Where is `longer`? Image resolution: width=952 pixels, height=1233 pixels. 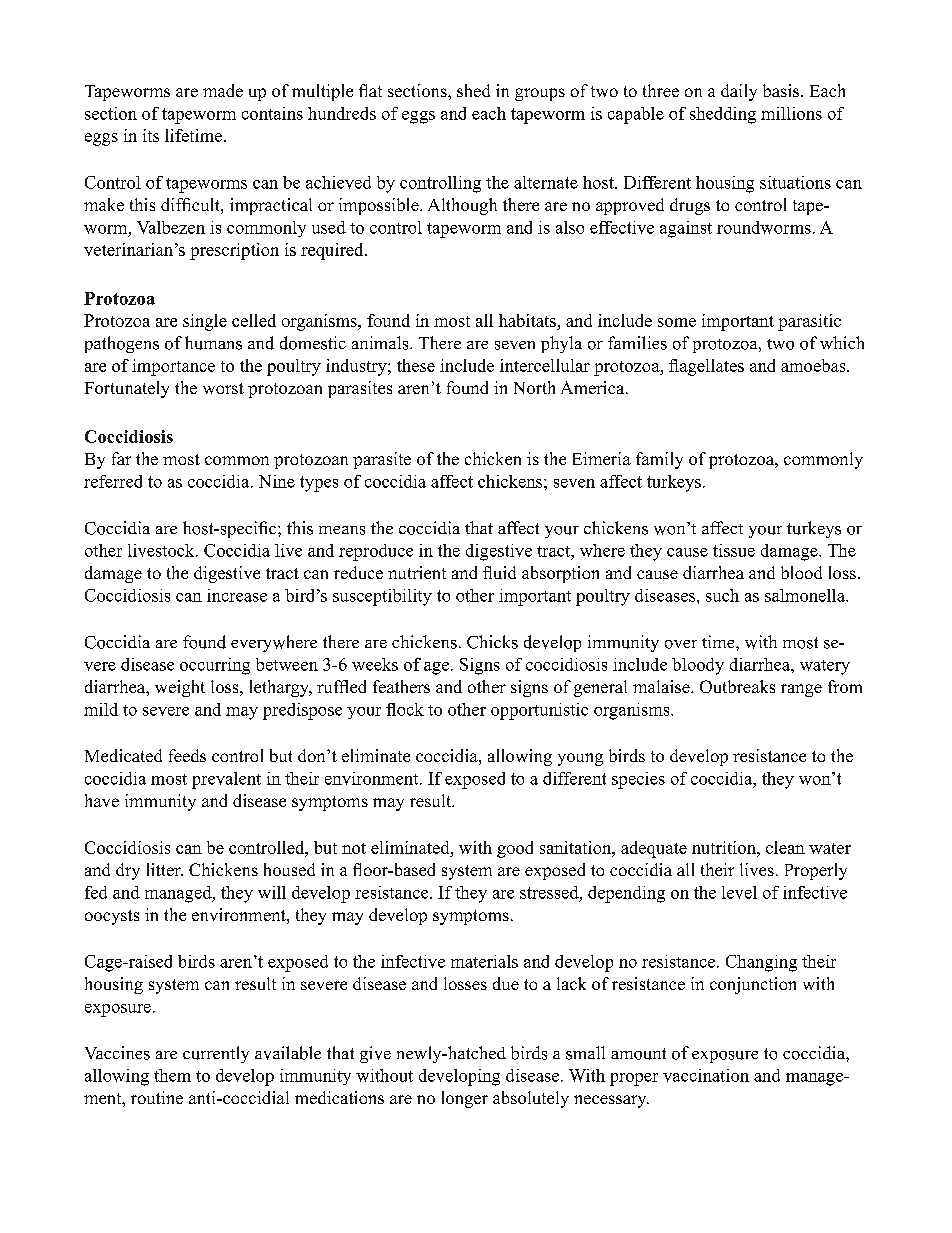 longer is located at coordinates (465, 1099).
